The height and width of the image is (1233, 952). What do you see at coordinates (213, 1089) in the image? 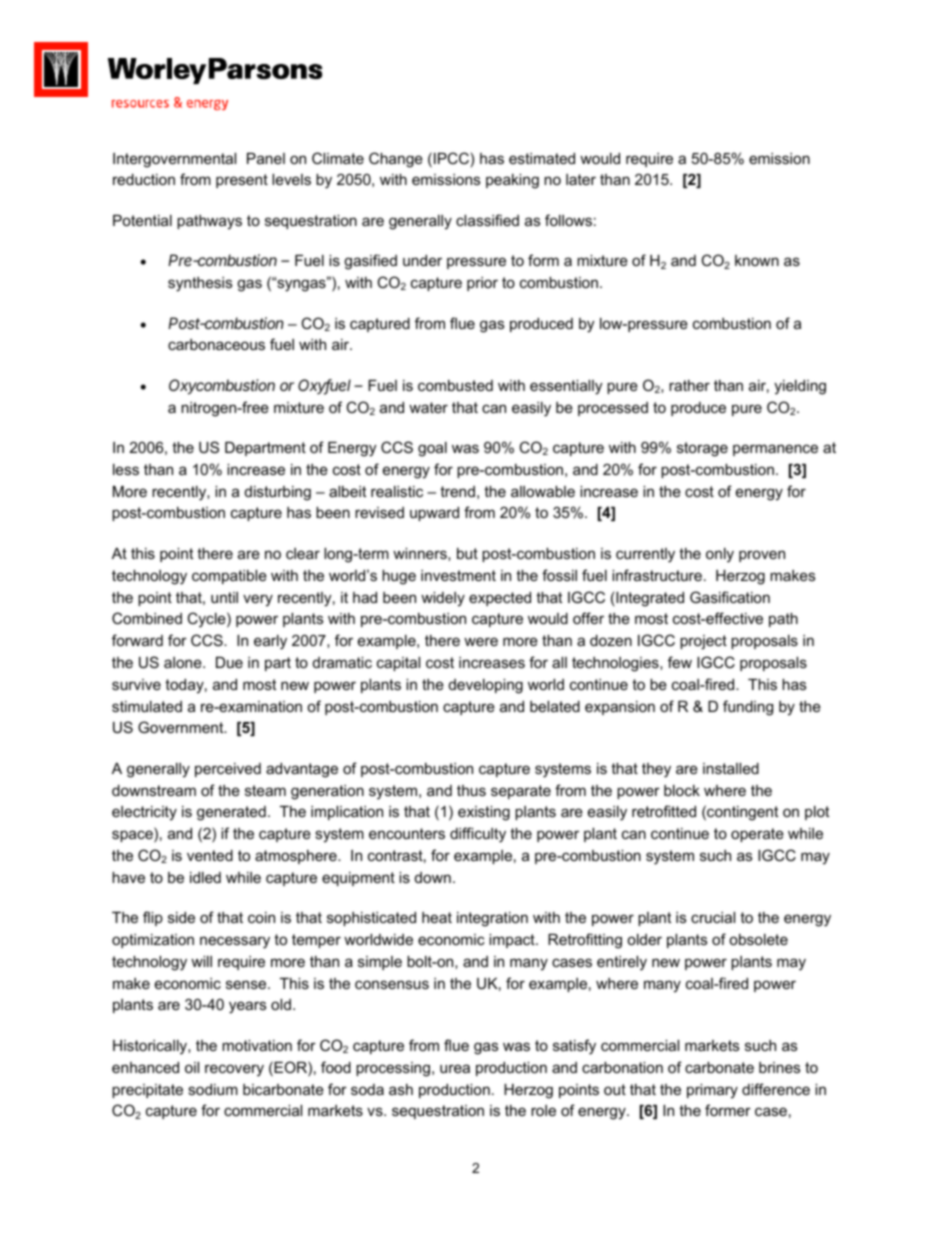
I see `sodium` at bounding box center [213, 1089].
